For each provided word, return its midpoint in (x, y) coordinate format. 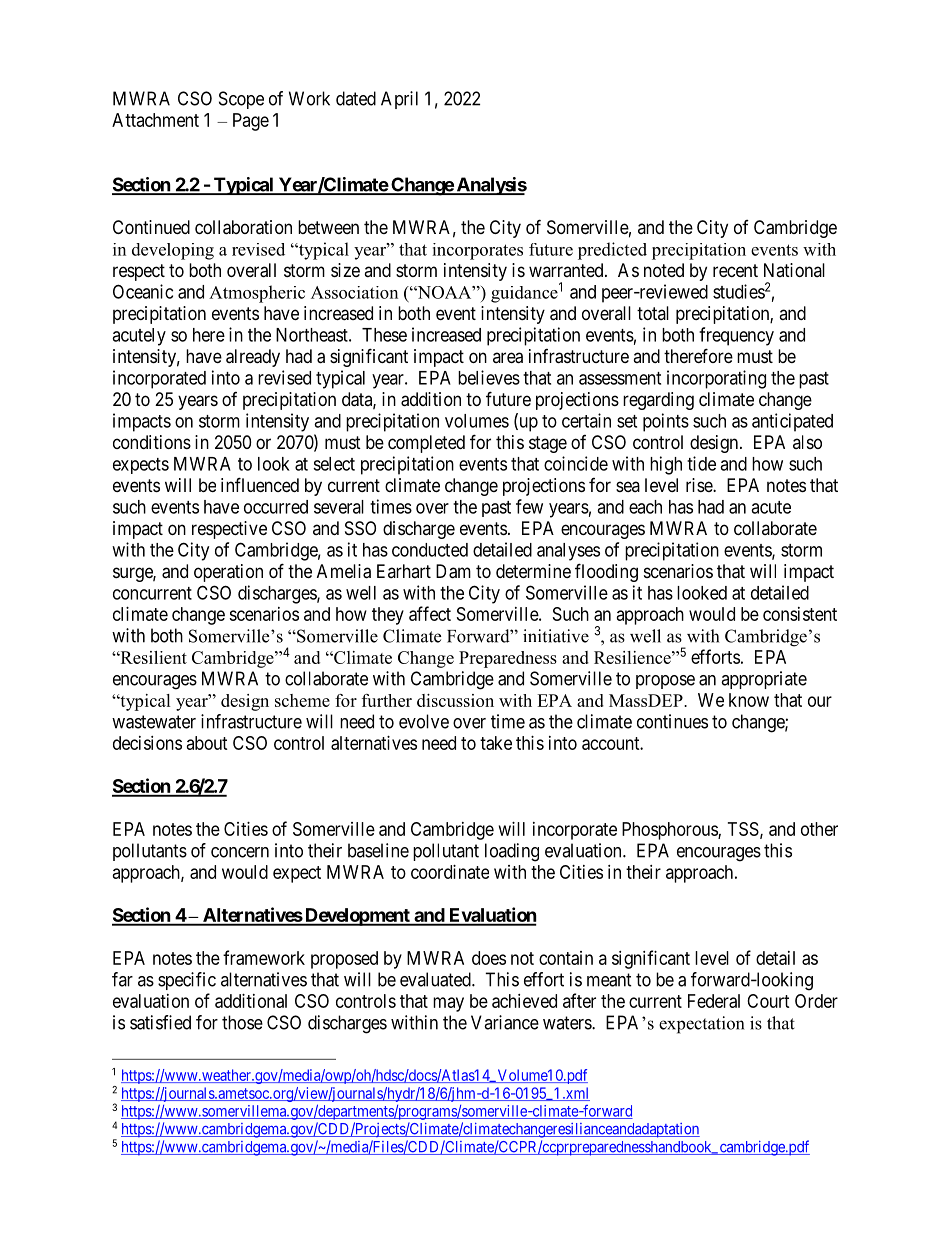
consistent (800, 614)
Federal (714, 1001)
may (448, 1004)
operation (228, 573)
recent (735, 270)
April (399, 100)
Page (251, 122)
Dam (453, 571)
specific (187, 981)
